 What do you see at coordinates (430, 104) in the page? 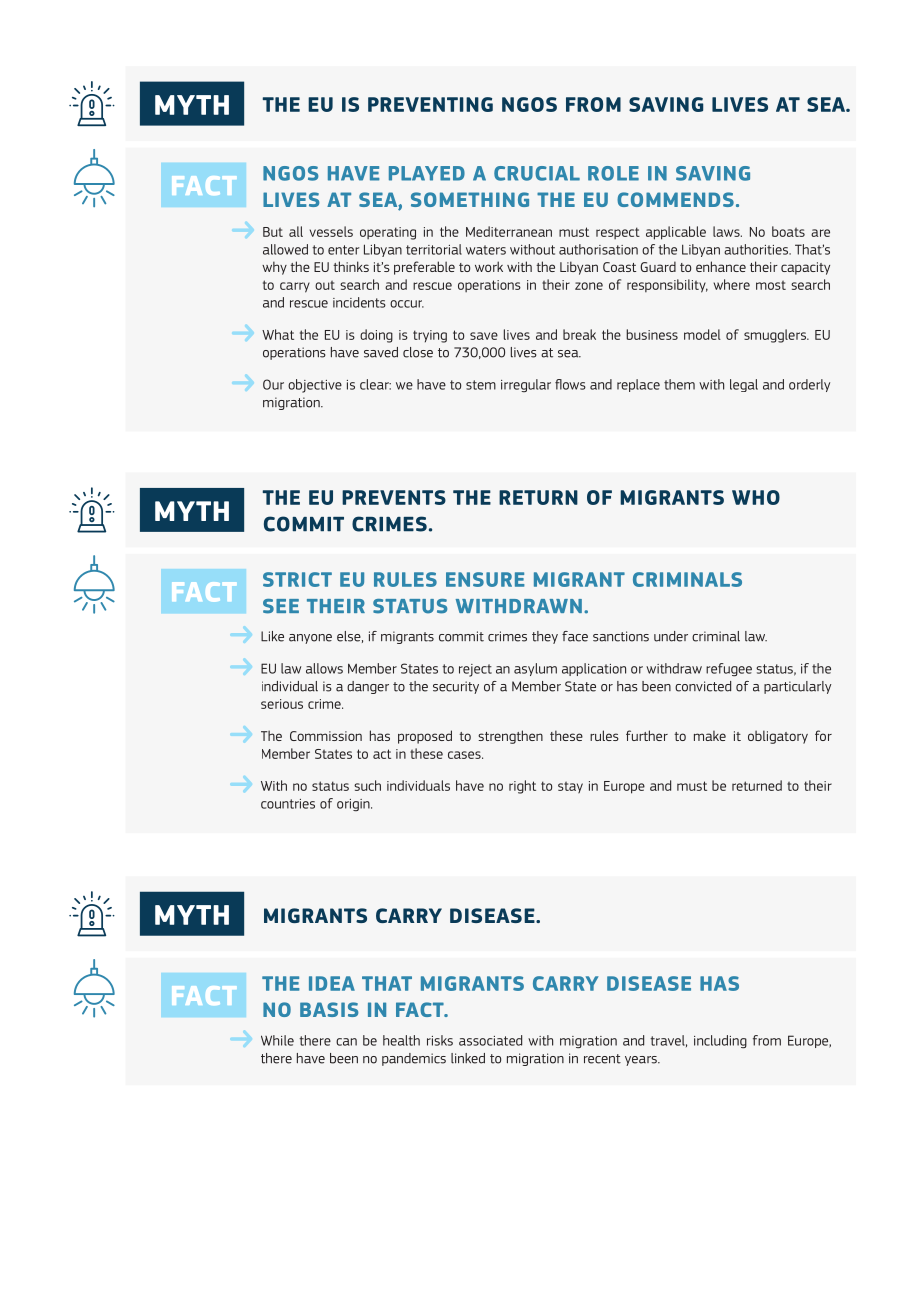
I see `PREVENTING` at bounding box center [430, 104].
